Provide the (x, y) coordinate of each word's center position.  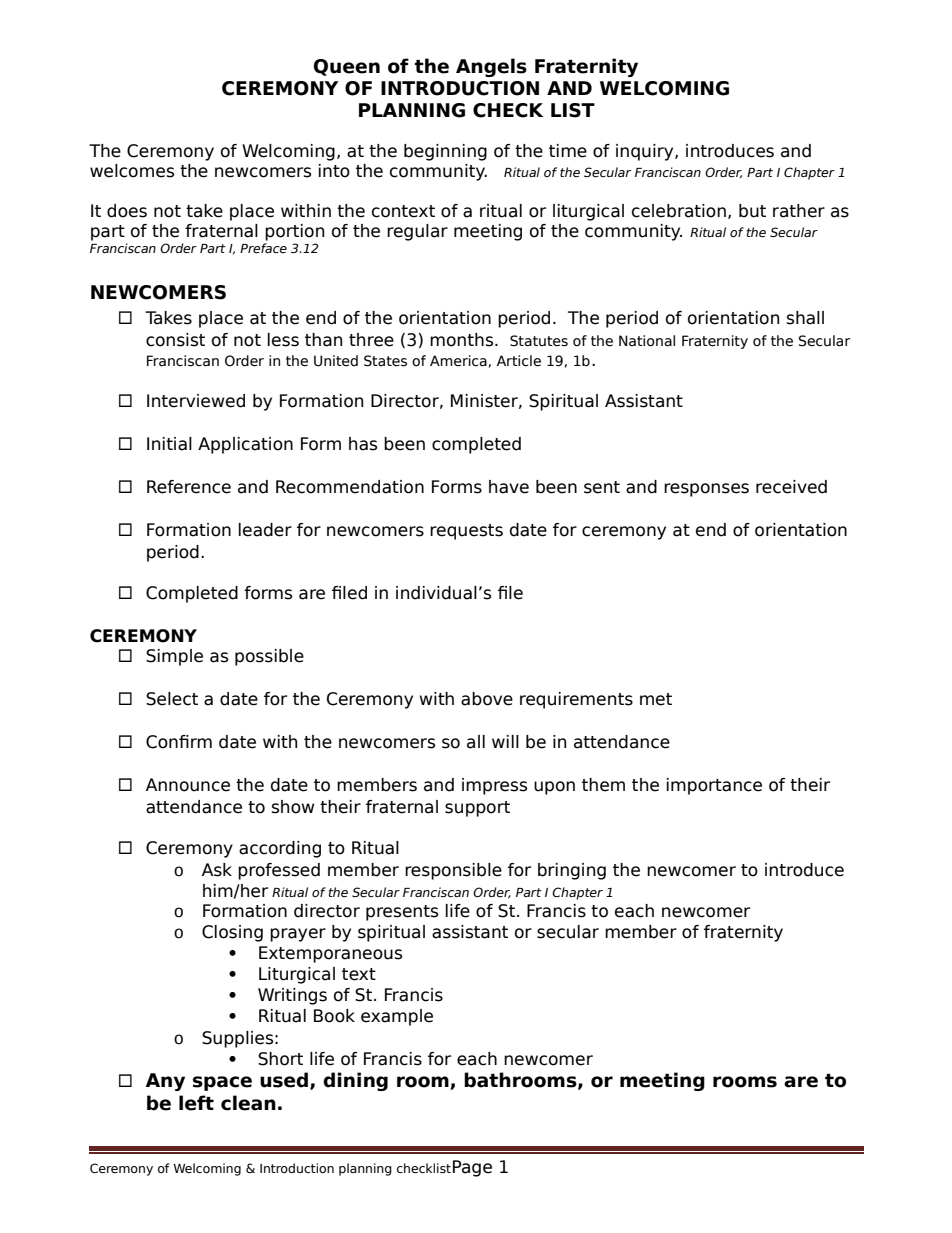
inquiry (646, 152)
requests (466, 532)
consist (175, 340)
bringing (572, 871)
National (647, 341)
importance (714, 786)
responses (706, 490)
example (397, 1017)
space (222, 1083)
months (463, 340)
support (477, 809)
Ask (217, 870)
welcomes (132, 171)
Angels (491, 67)
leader (265, 530)
